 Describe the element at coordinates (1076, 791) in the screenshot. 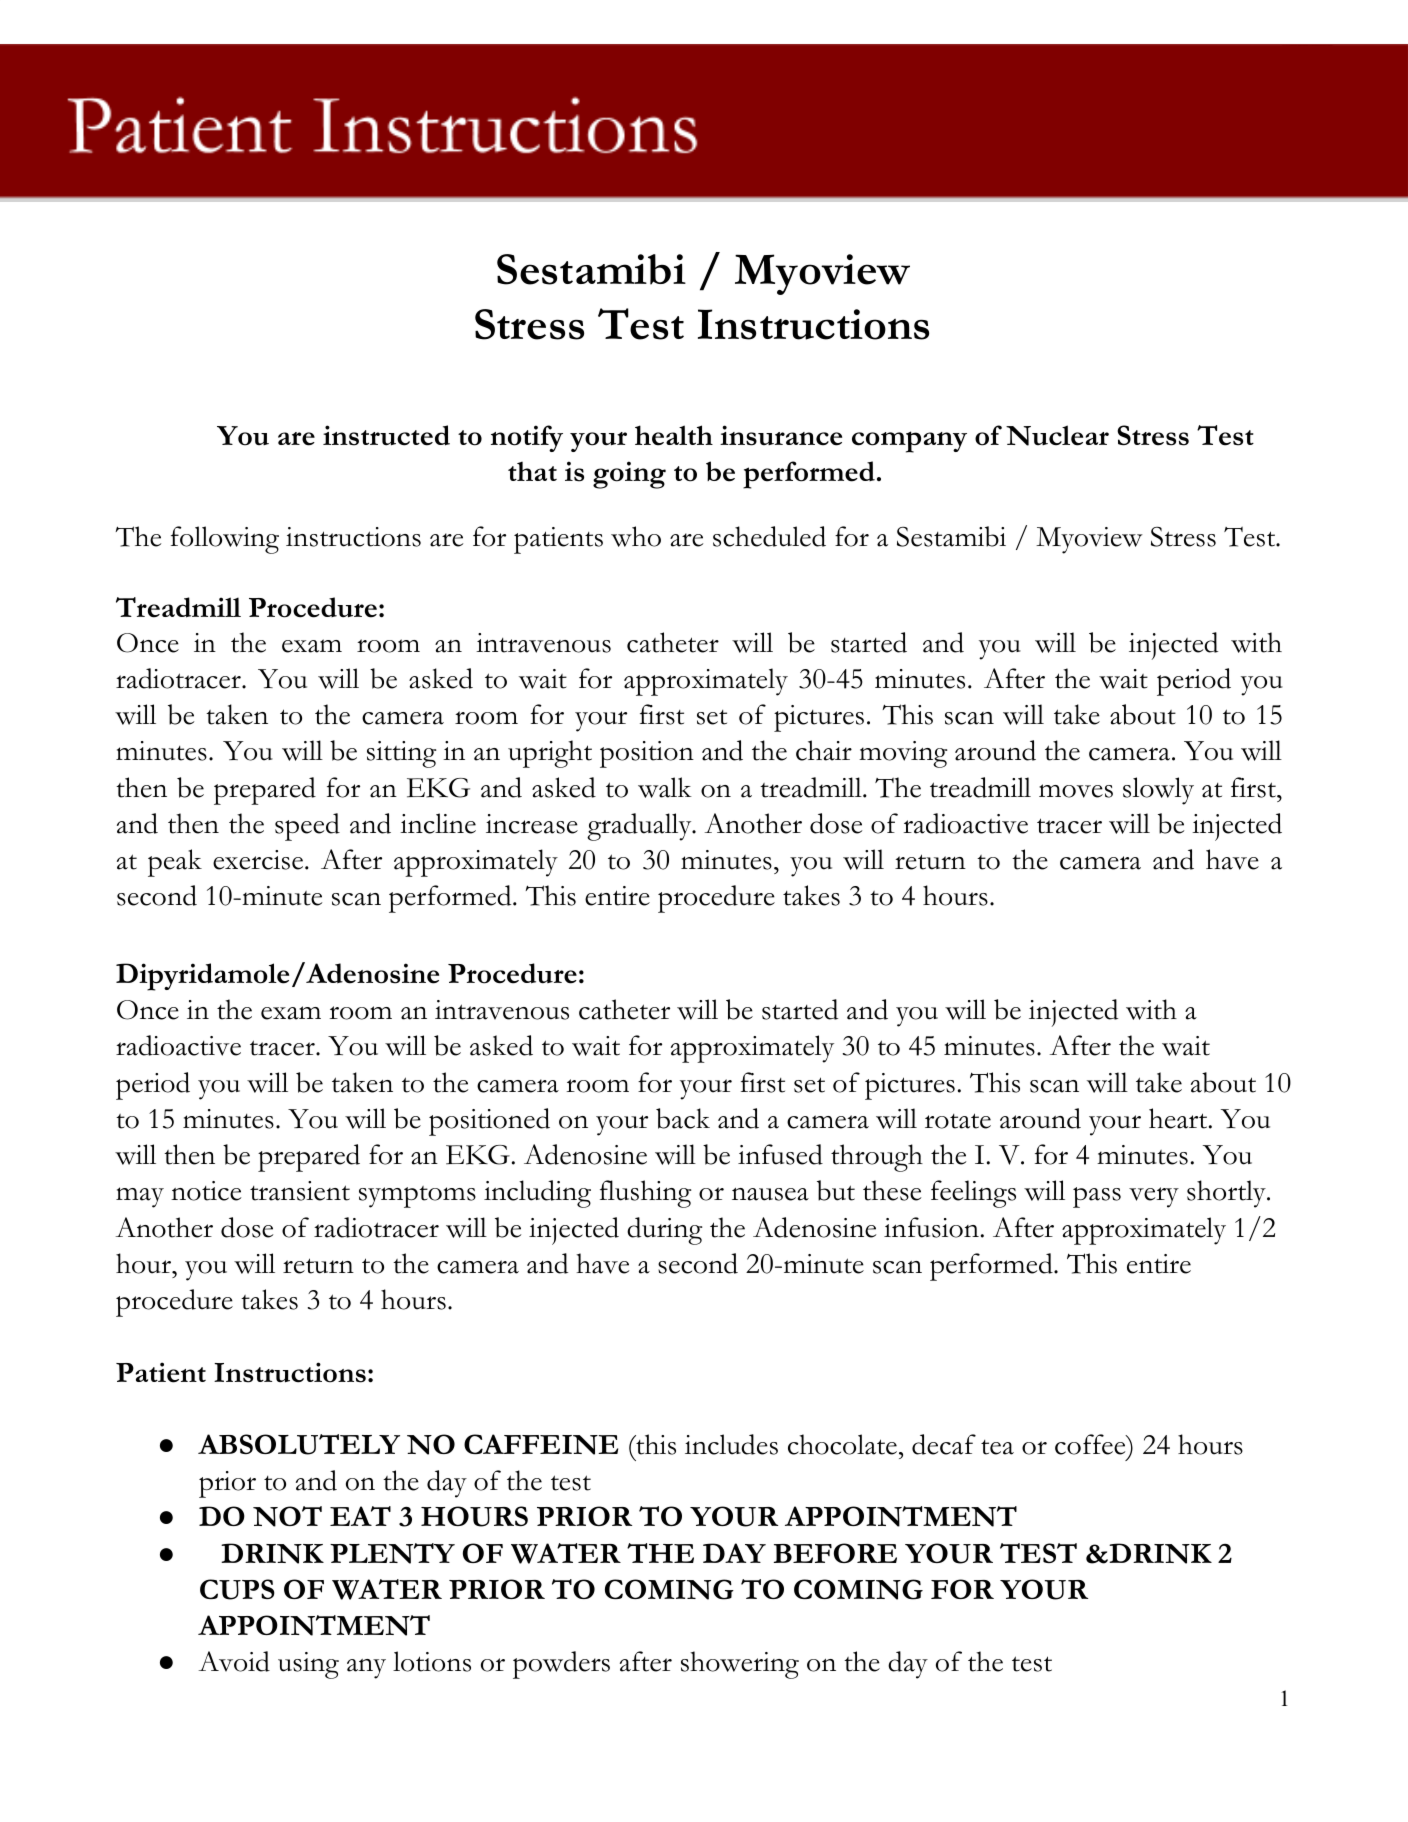

I see `moves` at that location.
